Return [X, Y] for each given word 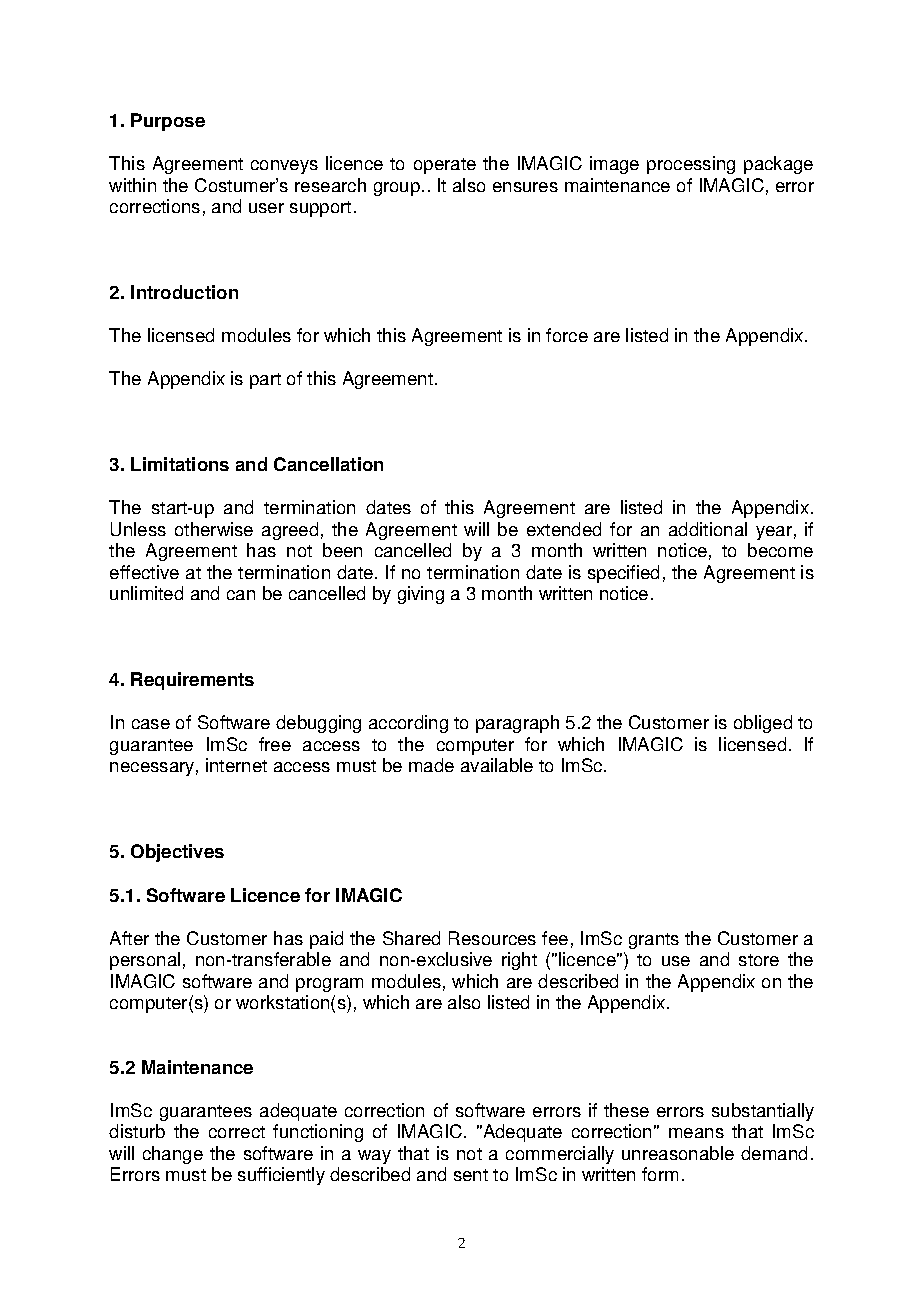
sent [471, 1175]
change [173, 1155]
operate [445, 166]
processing [691, 165]
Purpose [168, 122]
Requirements [192, 681]
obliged [763, 724]
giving [421, 595]
